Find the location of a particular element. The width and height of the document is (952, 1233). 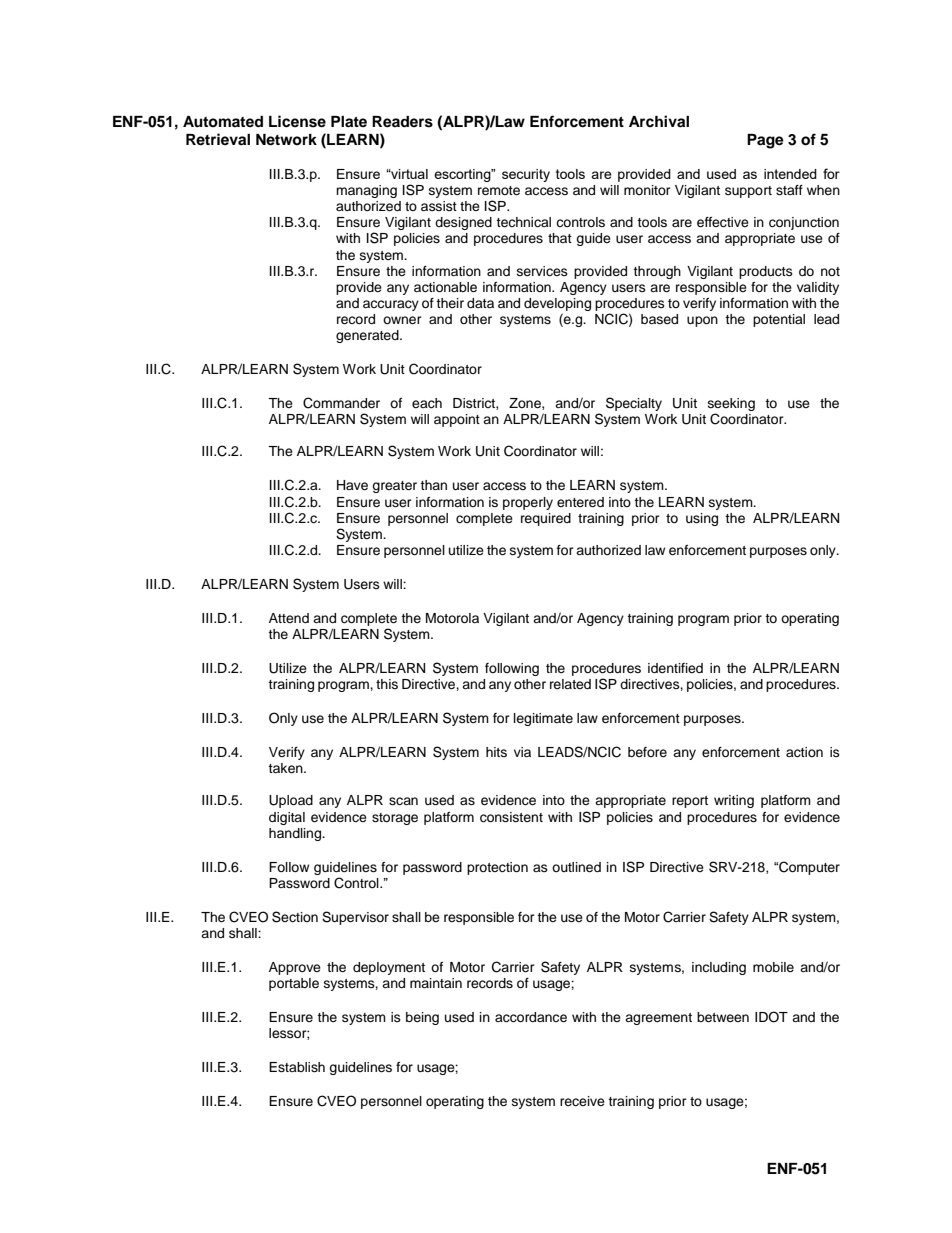

developing is located at coordinates (557, 304).
